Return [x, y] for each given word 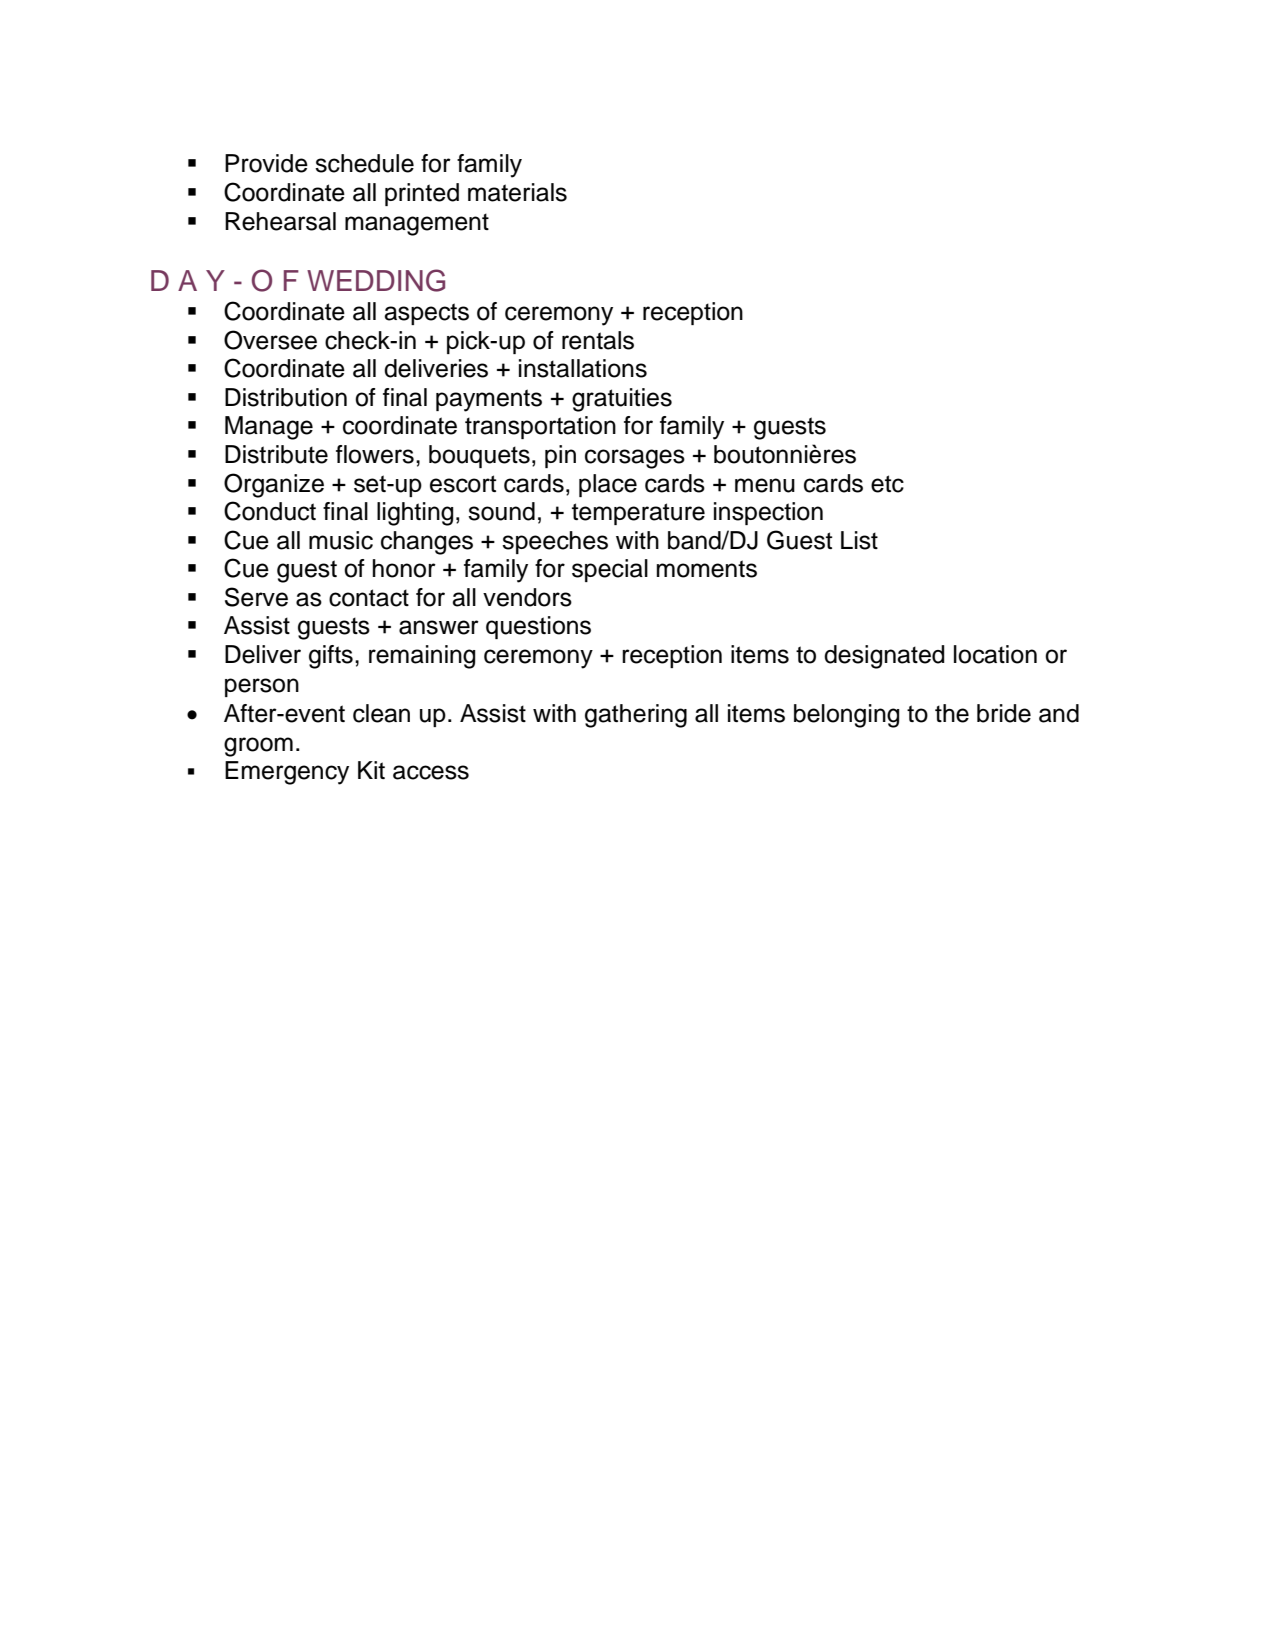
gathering [636, 716]
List [859, 540]
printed [422, 194]
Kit [371, 770]
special [610, 570]
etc [887, 484]
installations [583, 368]
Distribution [286, 397]
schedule [364, 163]
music [341, 540]
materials [517, 192]
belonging [847, 716]
